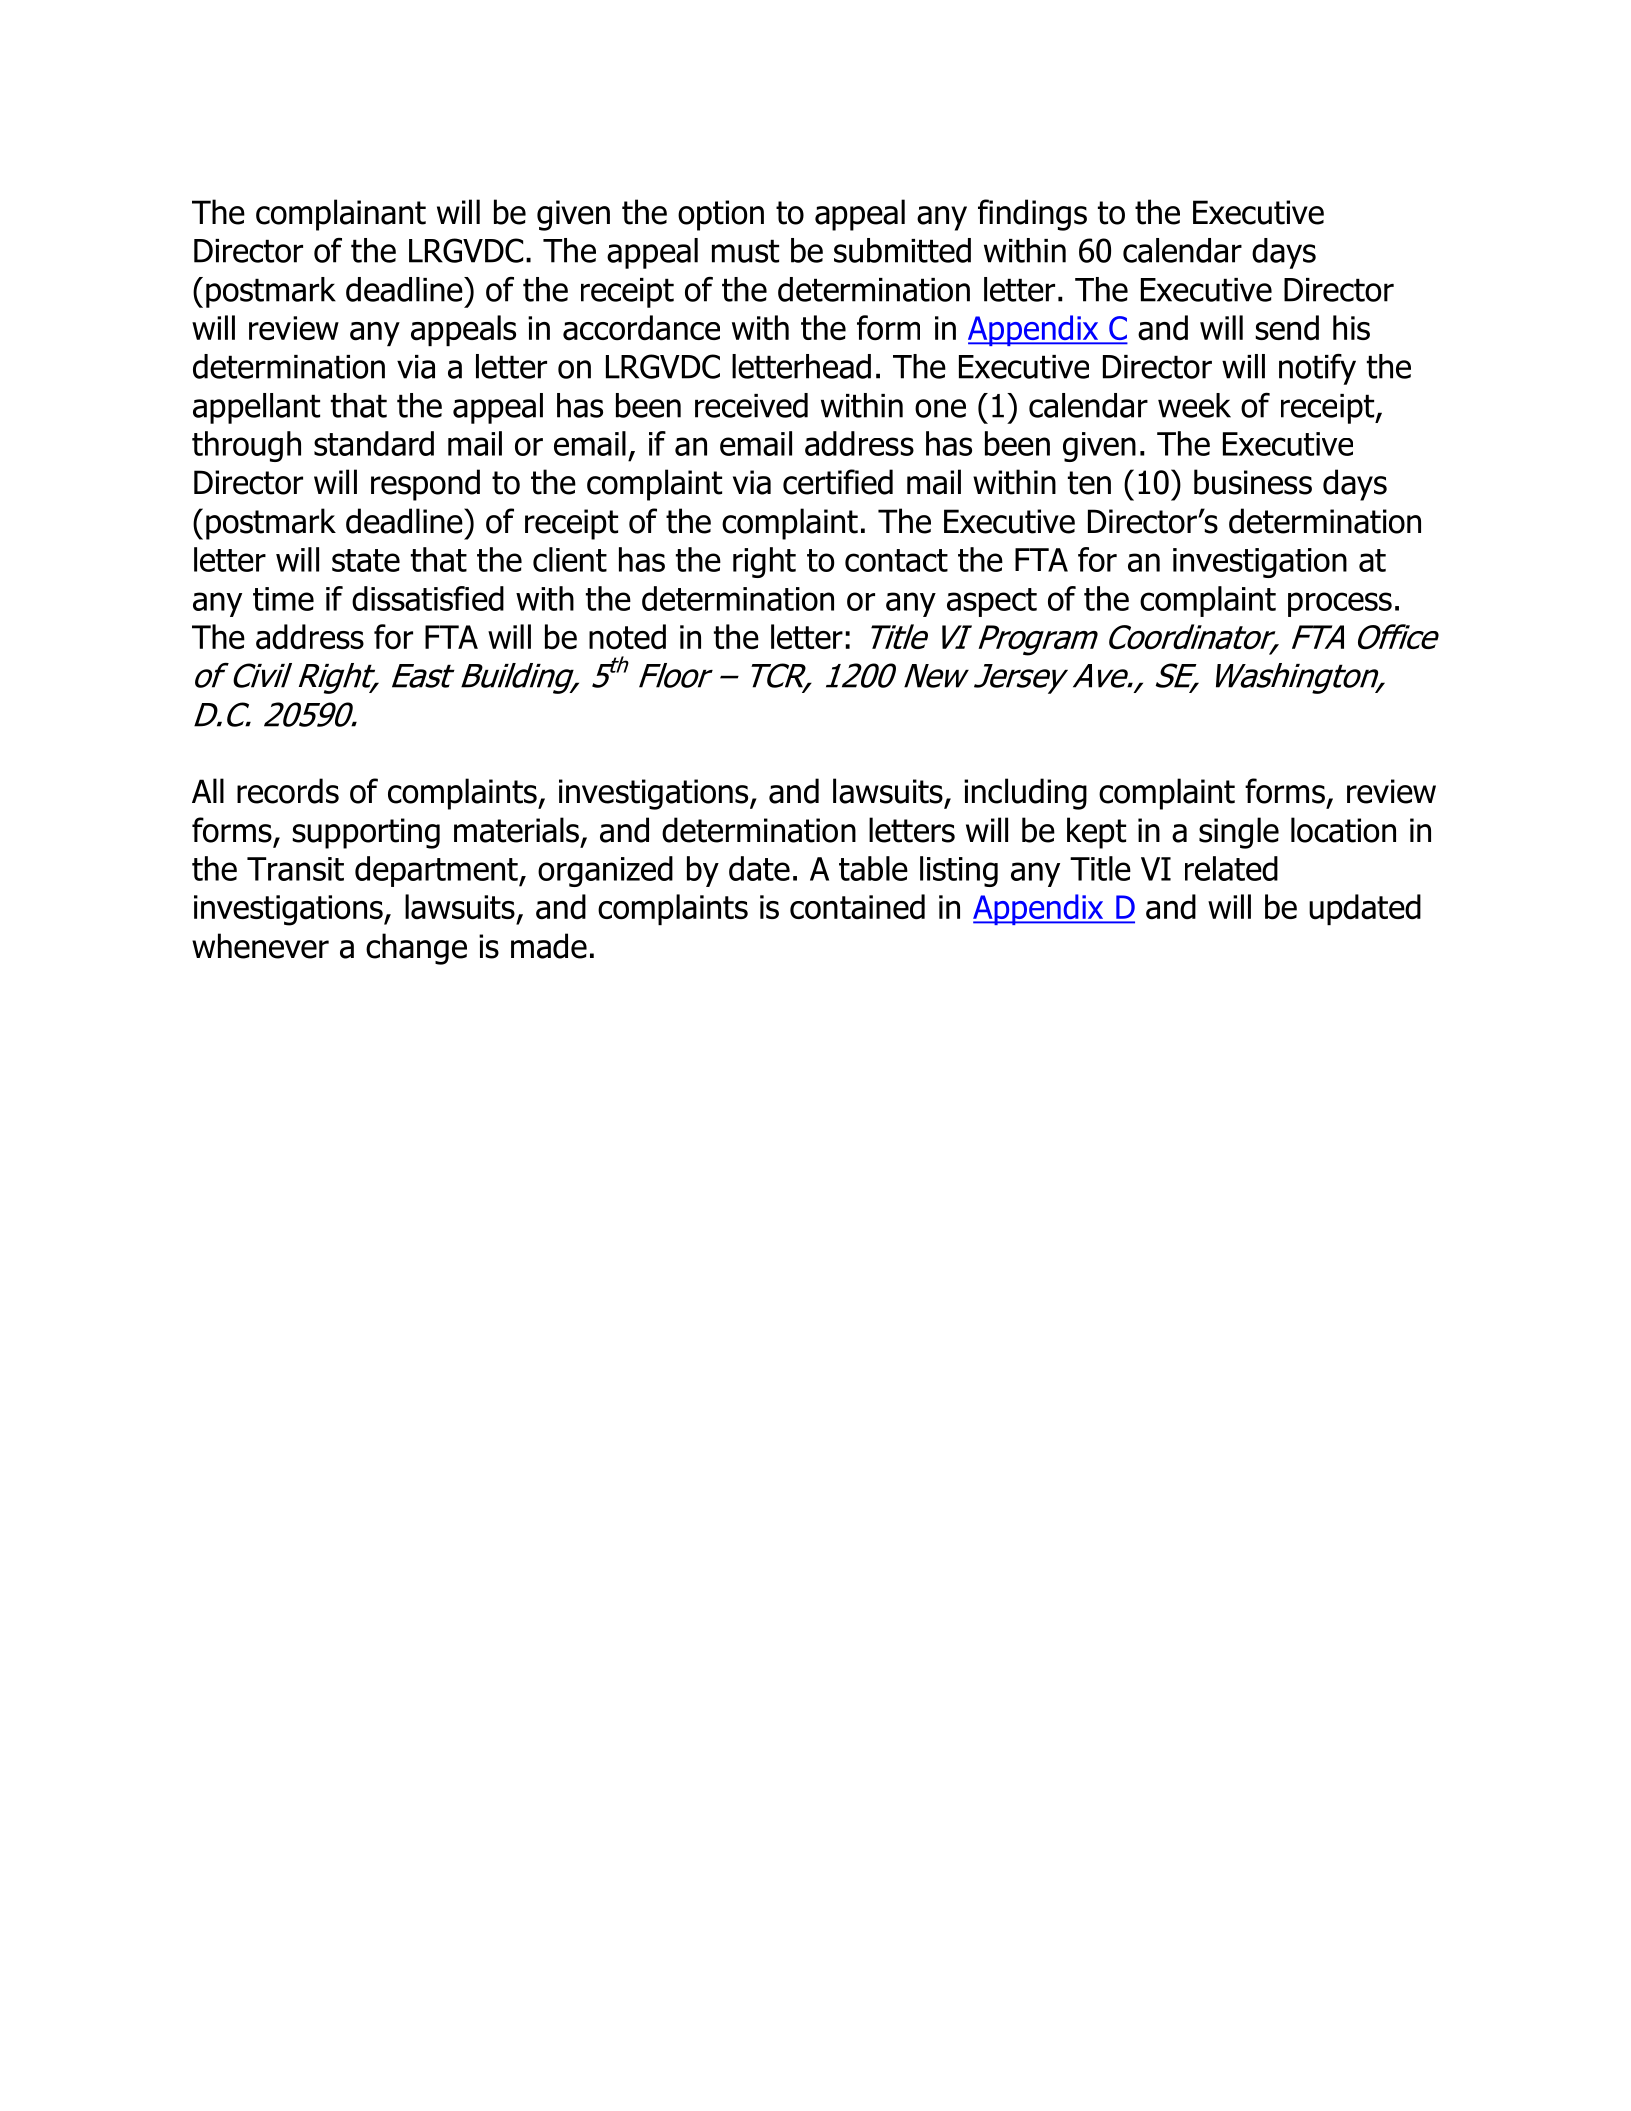 Image resolution: width=1631 pixels, height=2111 pixels. Describe the element at coordinates (374, 443) in the document. I see `standard` at that location.
